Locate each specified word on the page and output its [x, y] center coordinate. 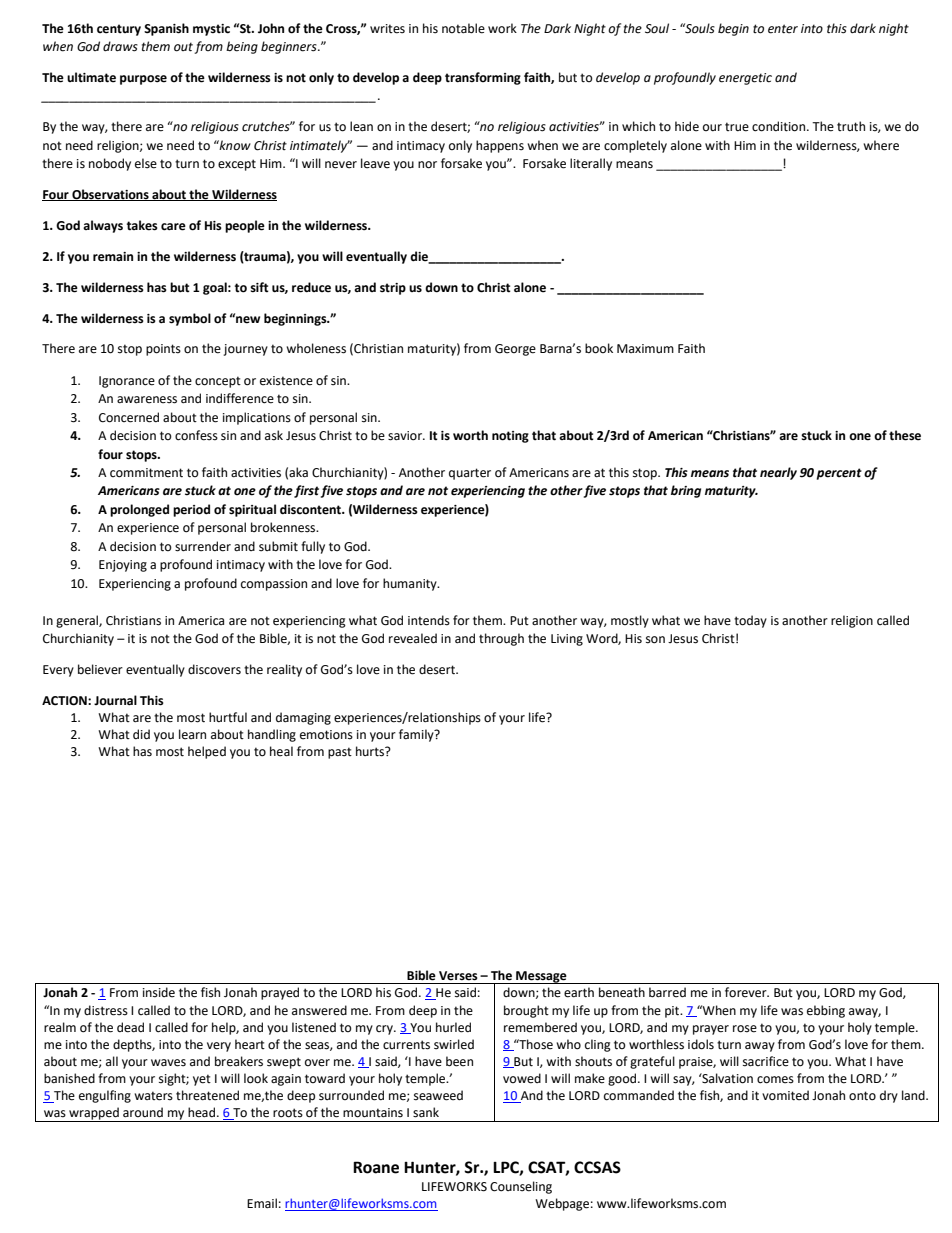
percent [839, 474]
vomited [785, 1095]
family [417, 735]
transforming [483, 78]
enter [783, 29]
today [750, 621]
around [143, 1112]
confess [196, 435]
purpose [143, 80]
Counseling [521, 1187]
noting [510, 437]
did [141, 734]
